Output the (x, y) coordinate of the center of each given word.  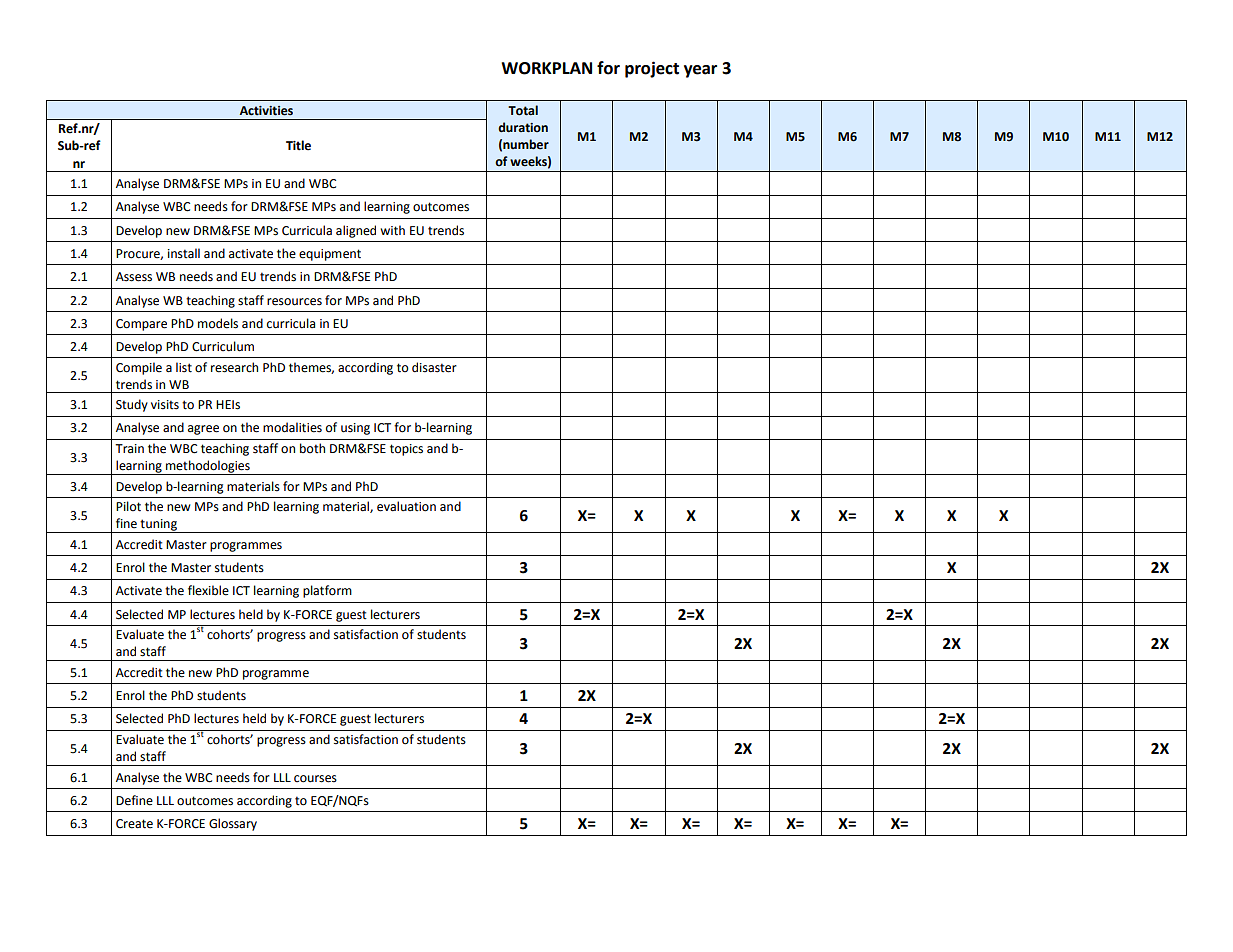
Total (523, 110)
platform (327, 591)
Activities (266, 111)
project (652, 69)
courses (315, 779)
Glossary (233, 824)
